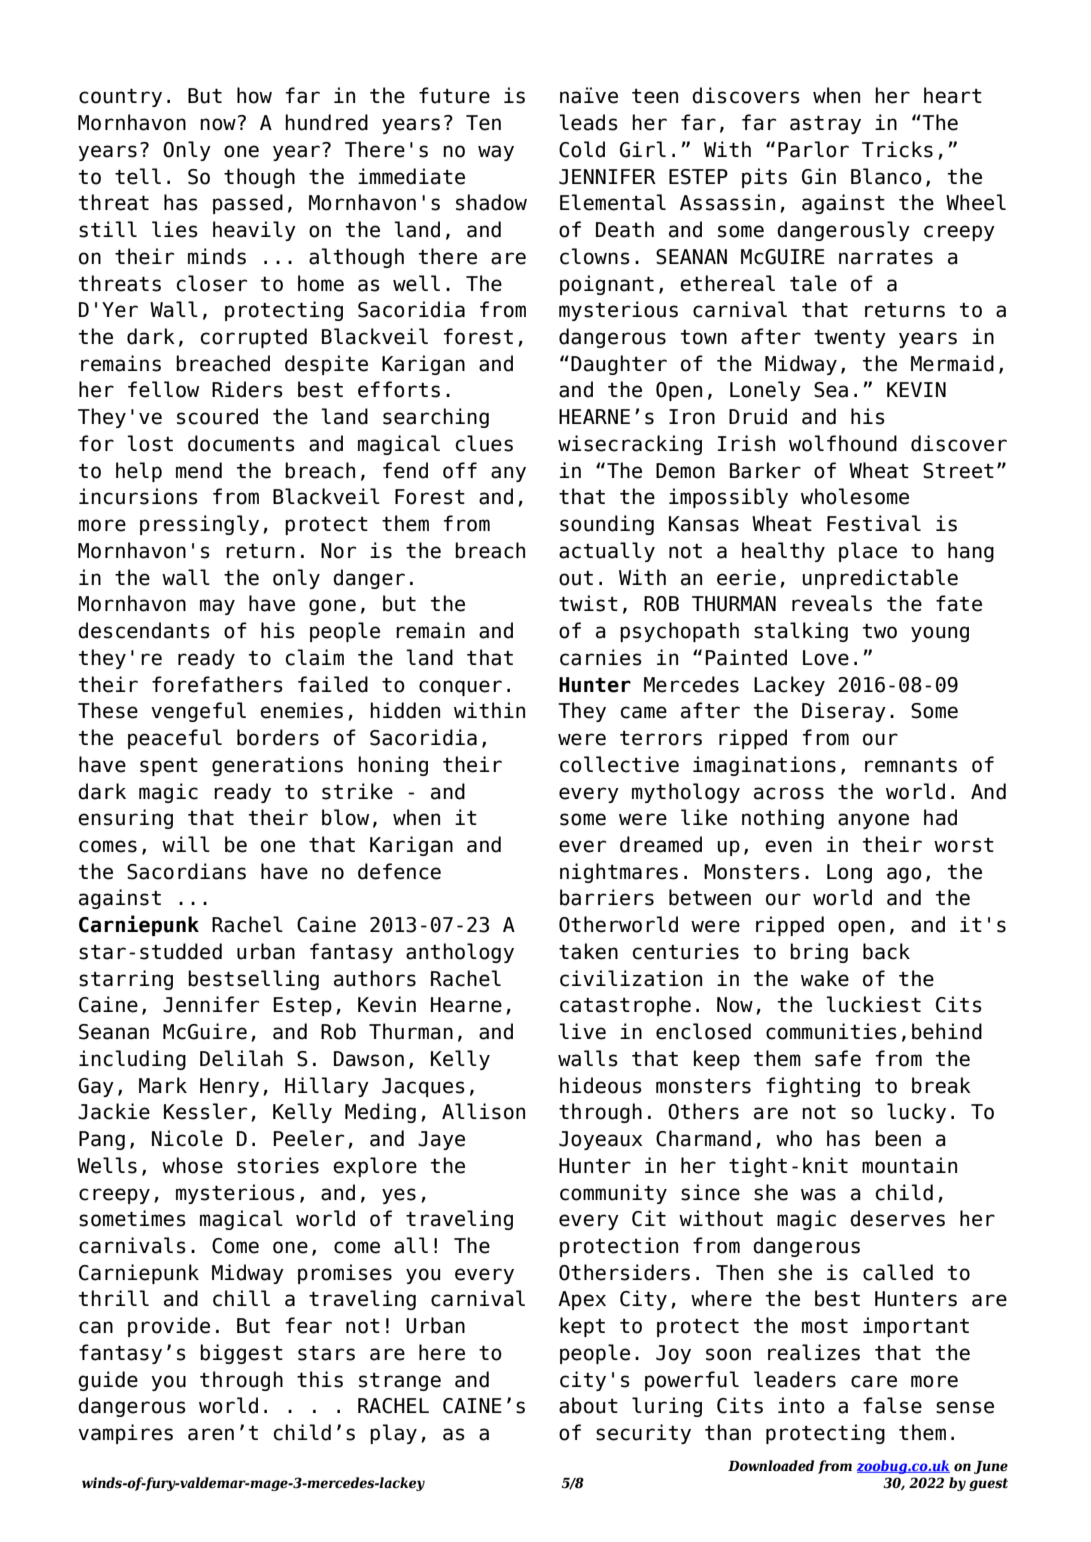 This screenshot has width=1091, height=1542. I want to click on Cold, so click(582, 149).
